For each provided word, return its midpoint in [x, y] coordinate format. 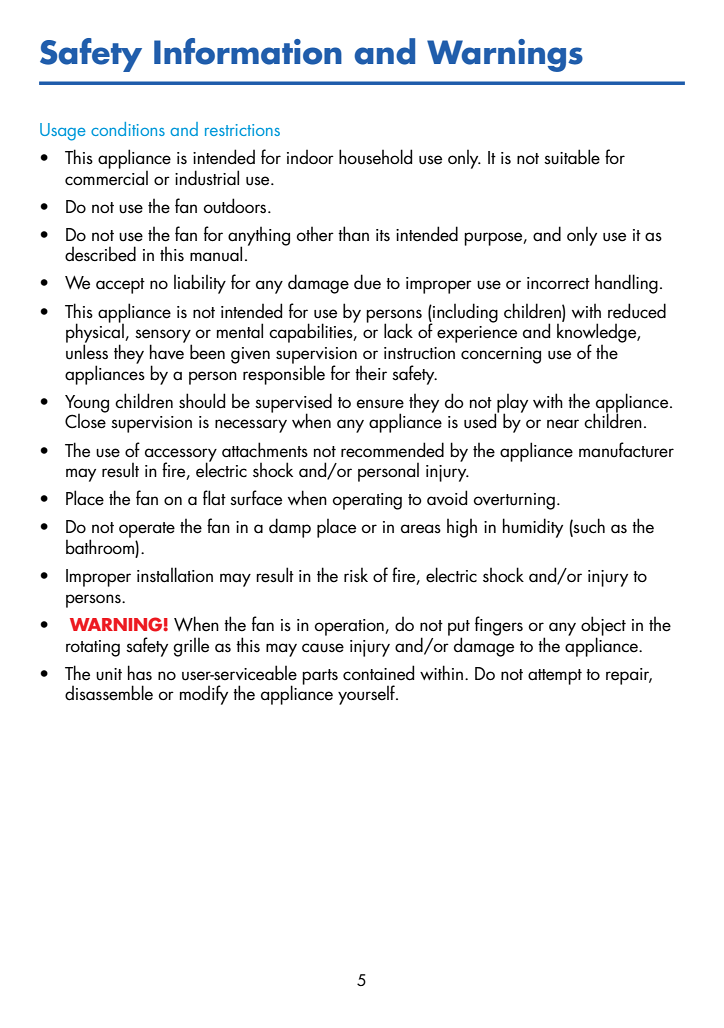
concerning [501, 355]
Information [248, 51]
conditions [128, 129]
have [167, 351]
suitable [572, 157]
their [371, 373]
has [140, 672]
